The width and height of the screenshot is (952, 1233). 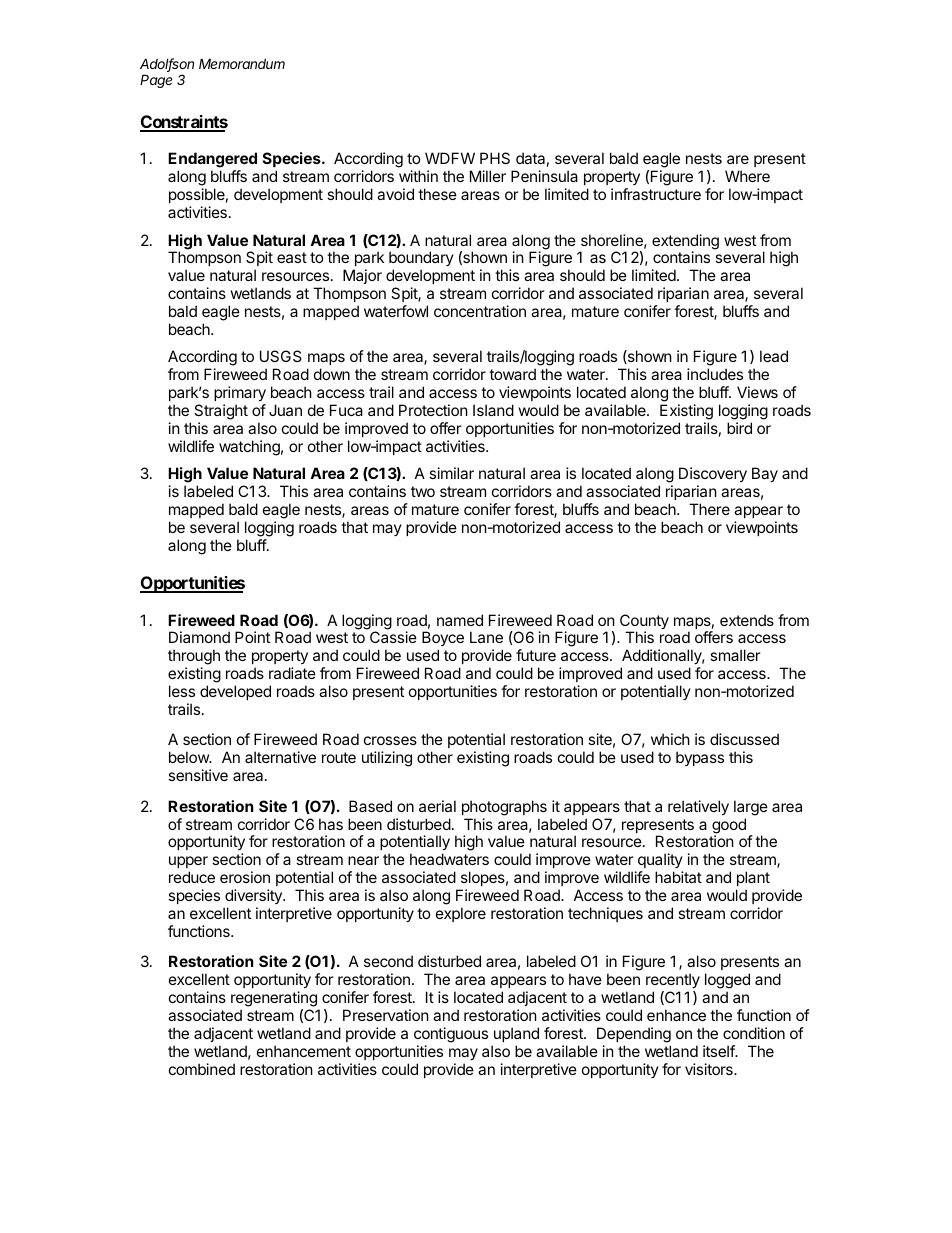 What do you see at coordinates (709, 509) in the screenshot?
I see `There` at bounding box center [709, 509].
